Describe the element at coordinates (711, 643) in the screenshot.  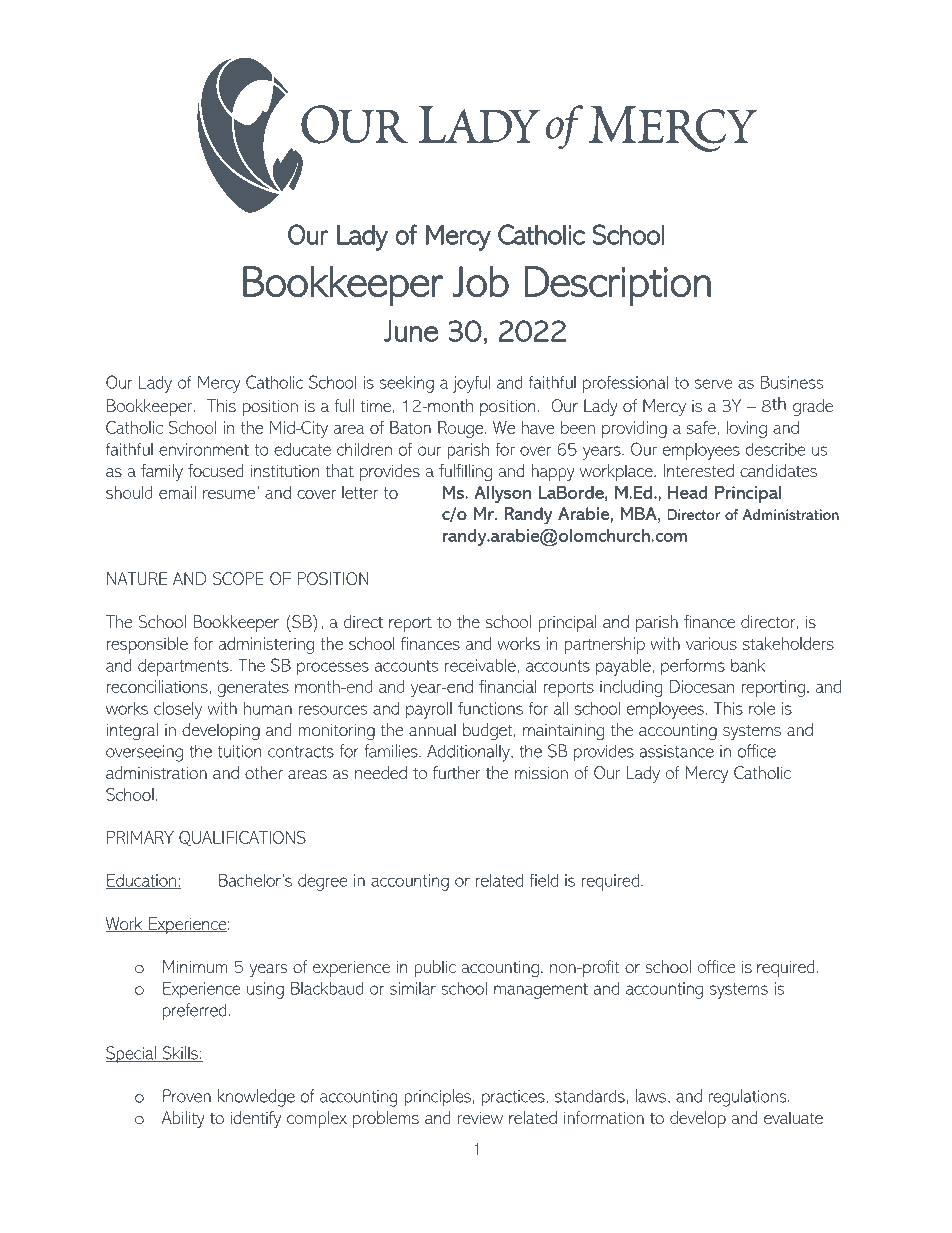
I see `various` at that location.
